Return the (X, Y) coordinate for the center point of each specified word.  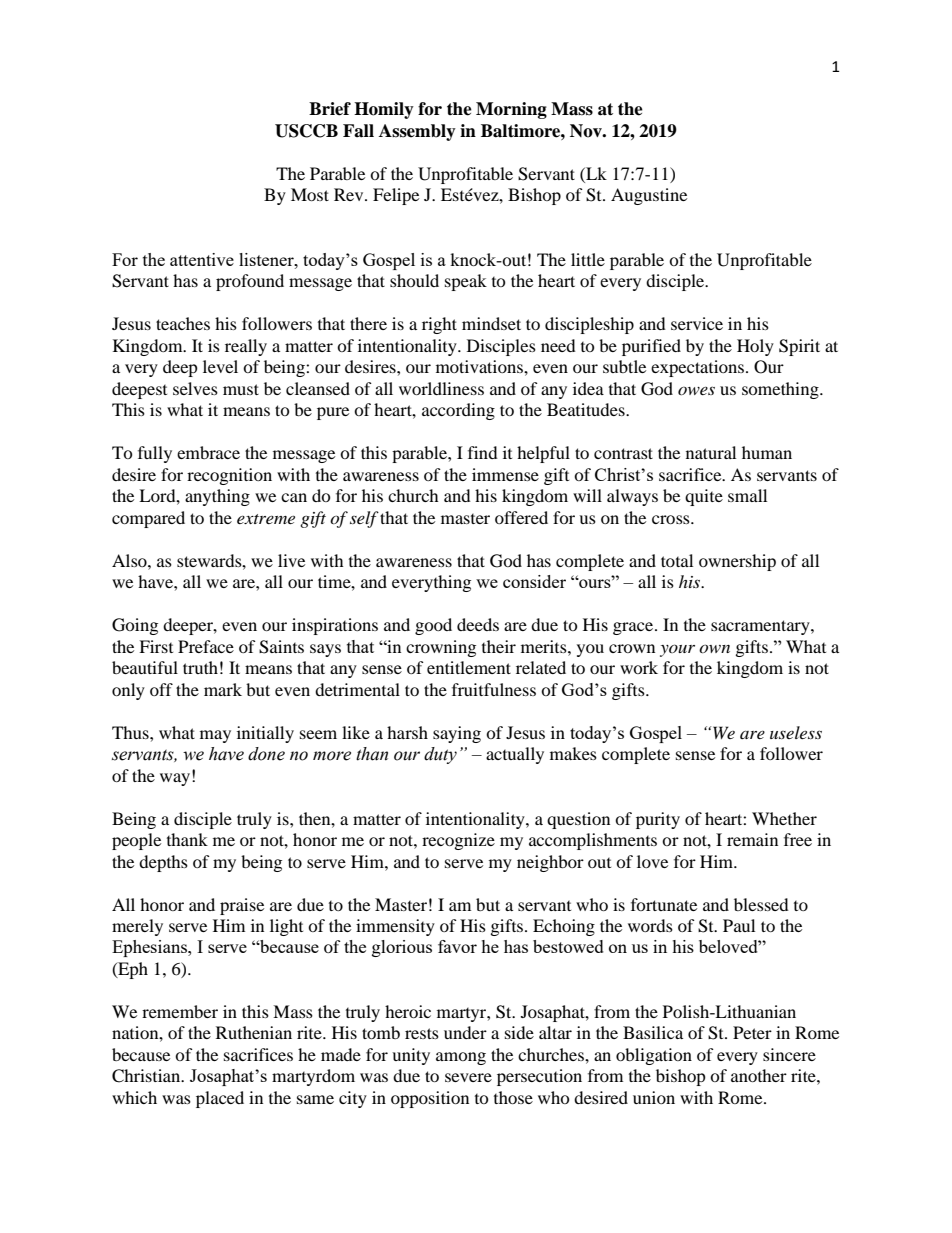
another (759, 1075)
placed (220, 1099)
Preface (206, 646)
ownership (737, 562)
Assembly (417, 132)
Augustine (649, 196)
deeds (478, 624)
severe (468, 1077)
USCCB (306, 131)
